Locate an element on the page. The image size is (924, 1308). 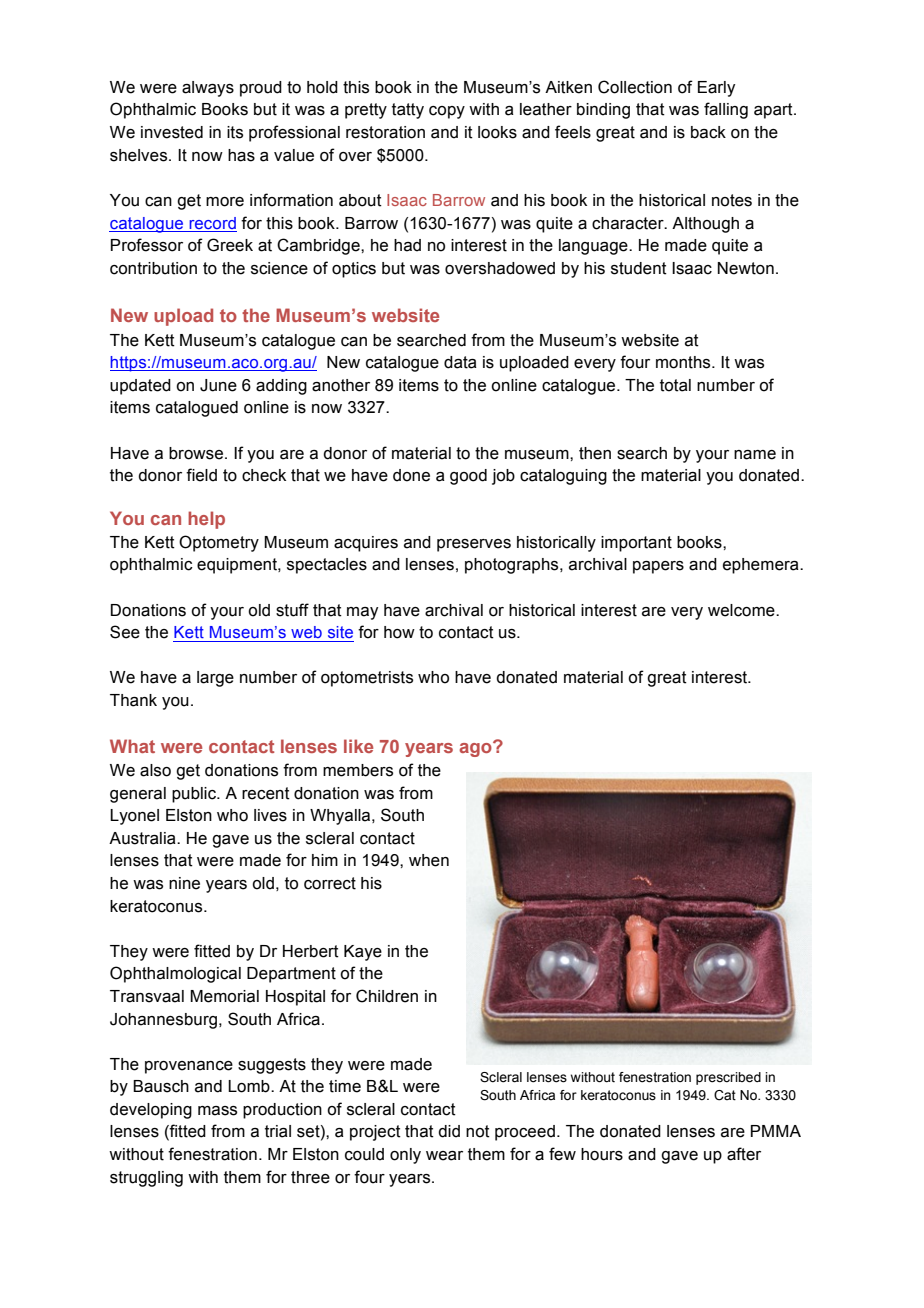
nine is located at coordinates (184, 883).
